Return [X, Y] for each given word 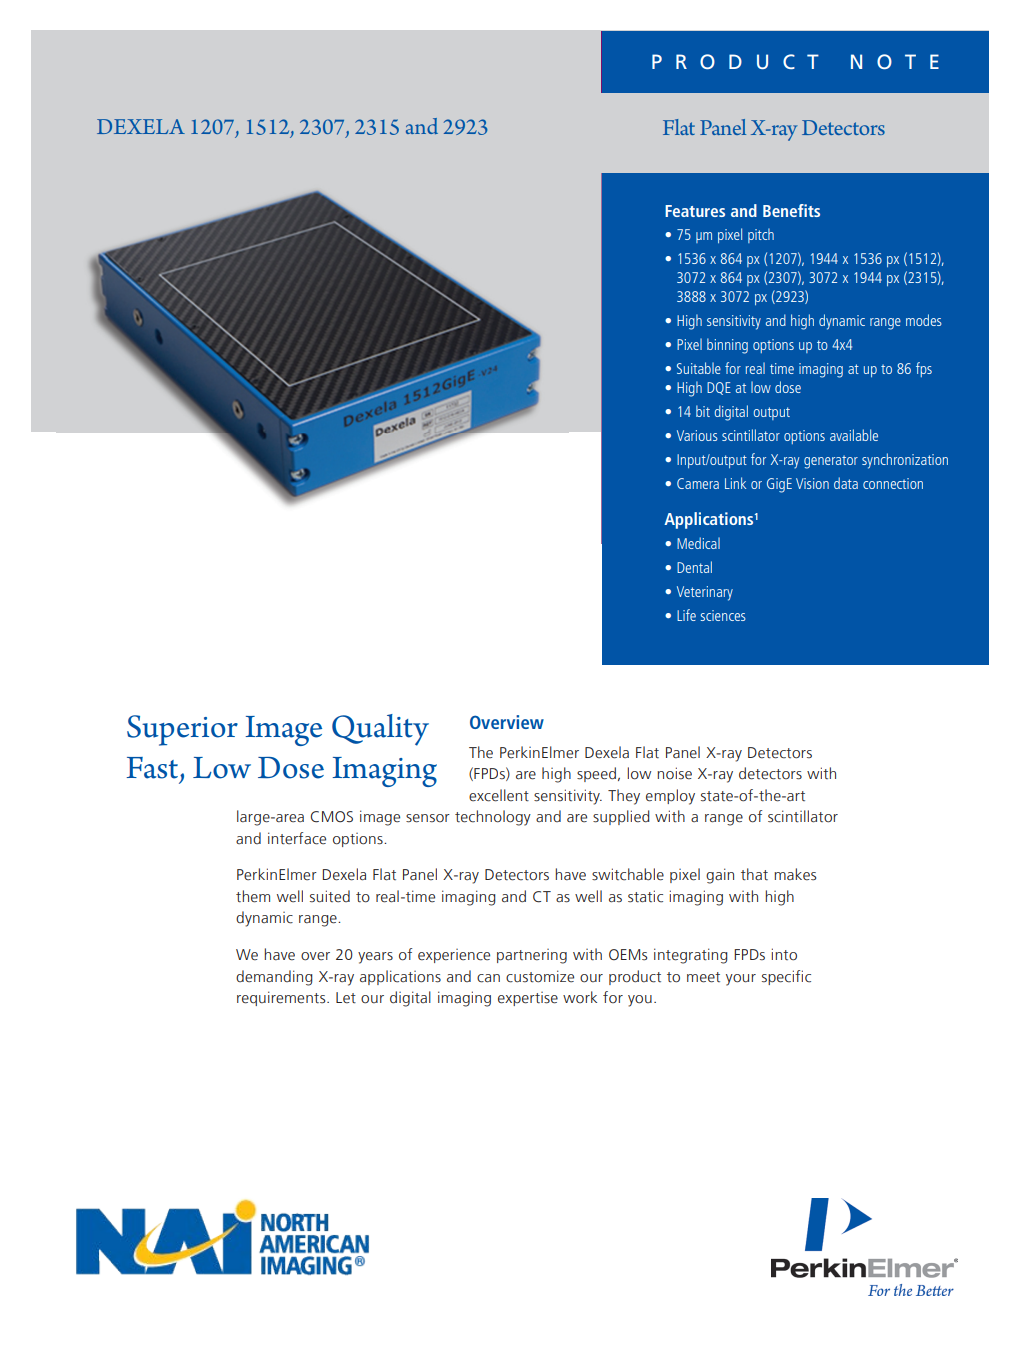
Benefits [791, 210]
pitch [761, 235]
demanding [274, 978]
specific [786, 977]
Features [695, 211]
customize [540, 976]
